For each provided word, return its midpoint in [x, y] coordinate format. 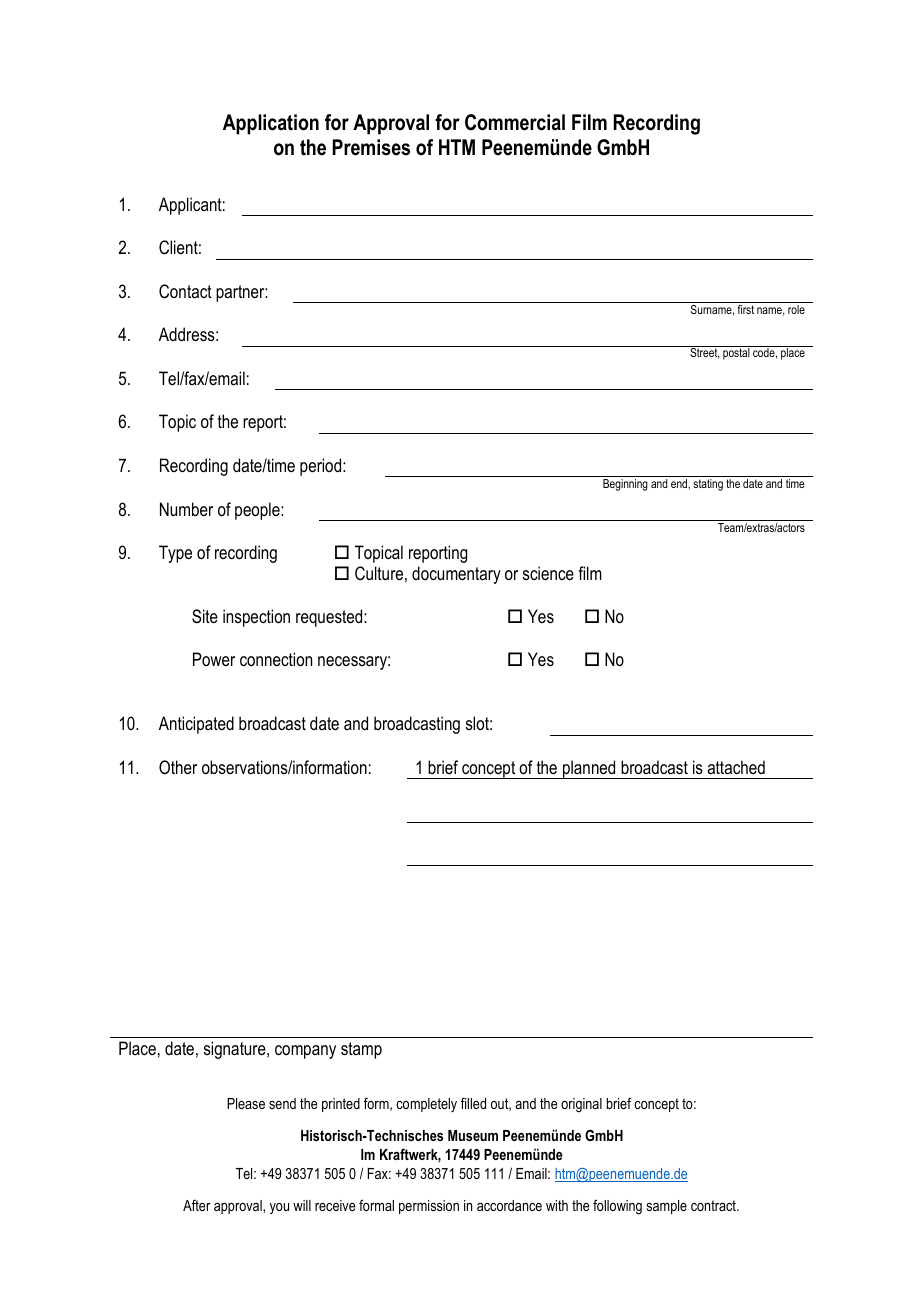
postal [736, 354]
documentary [456, 575]
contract [714, 1205]
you [279, 1208]
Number [186, 509]
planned [589, 769]
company [305, 1052]
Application [271, 124]
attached [736, 767]
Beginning [625, 485]
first [746, 309]
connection [276, 659]
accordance [509, 1205]
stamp [361, 1050]
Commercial [515, 122]
